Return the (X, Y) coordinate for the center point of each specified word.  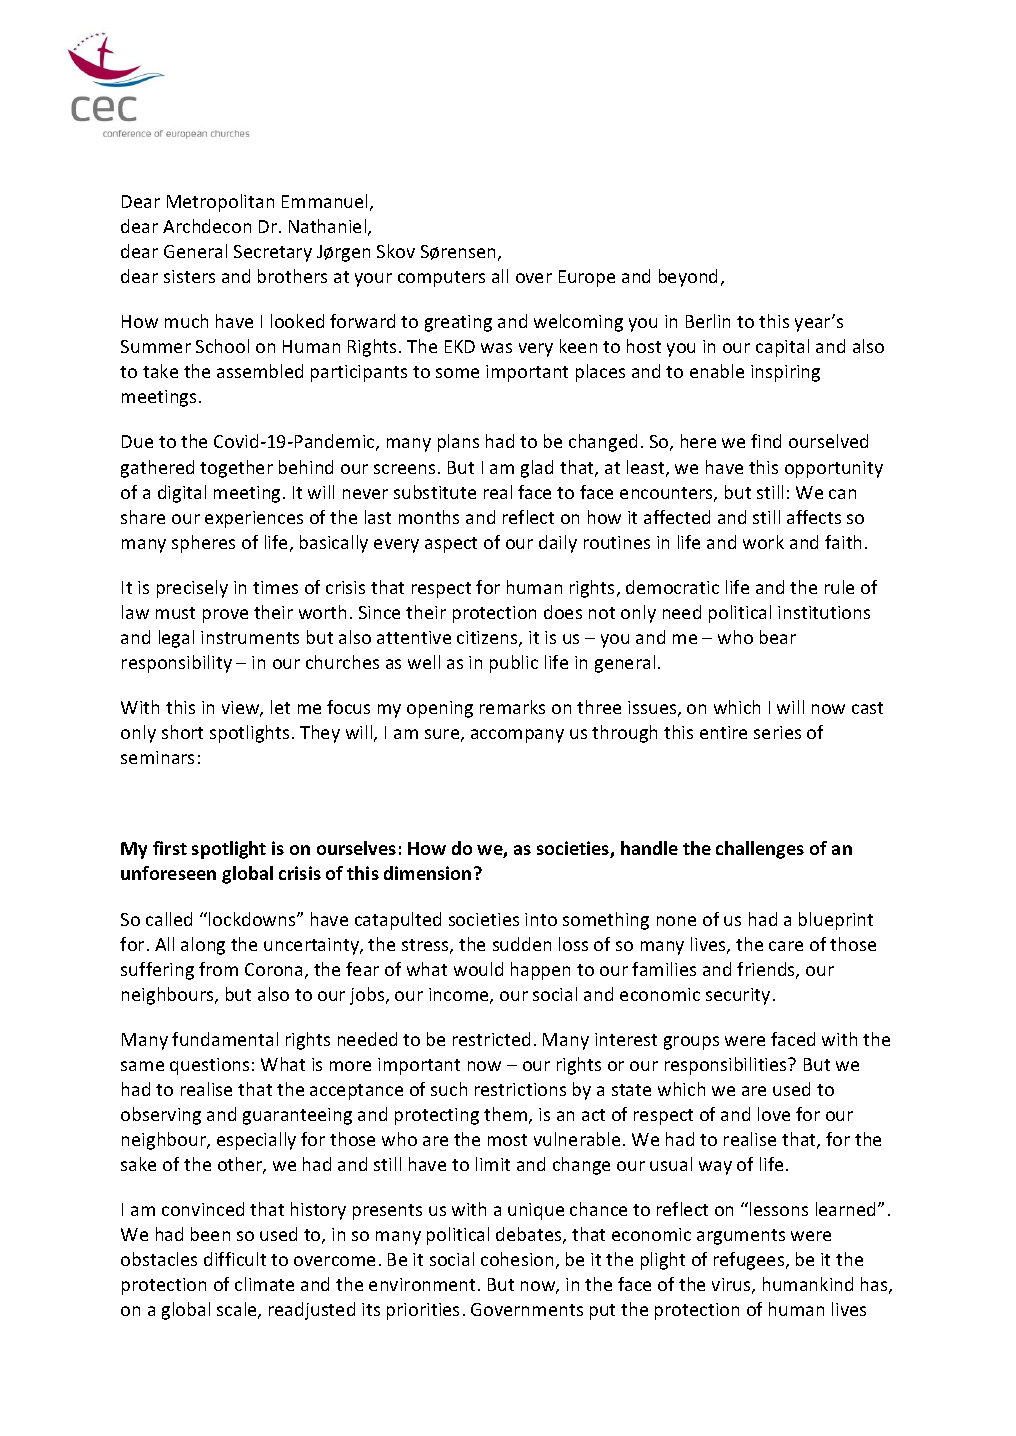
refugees (750, 1261)
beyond (688, 278)
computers (441, 279)
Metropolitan (220, 203)
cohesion (517, 1259)
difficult (235, 1259)
